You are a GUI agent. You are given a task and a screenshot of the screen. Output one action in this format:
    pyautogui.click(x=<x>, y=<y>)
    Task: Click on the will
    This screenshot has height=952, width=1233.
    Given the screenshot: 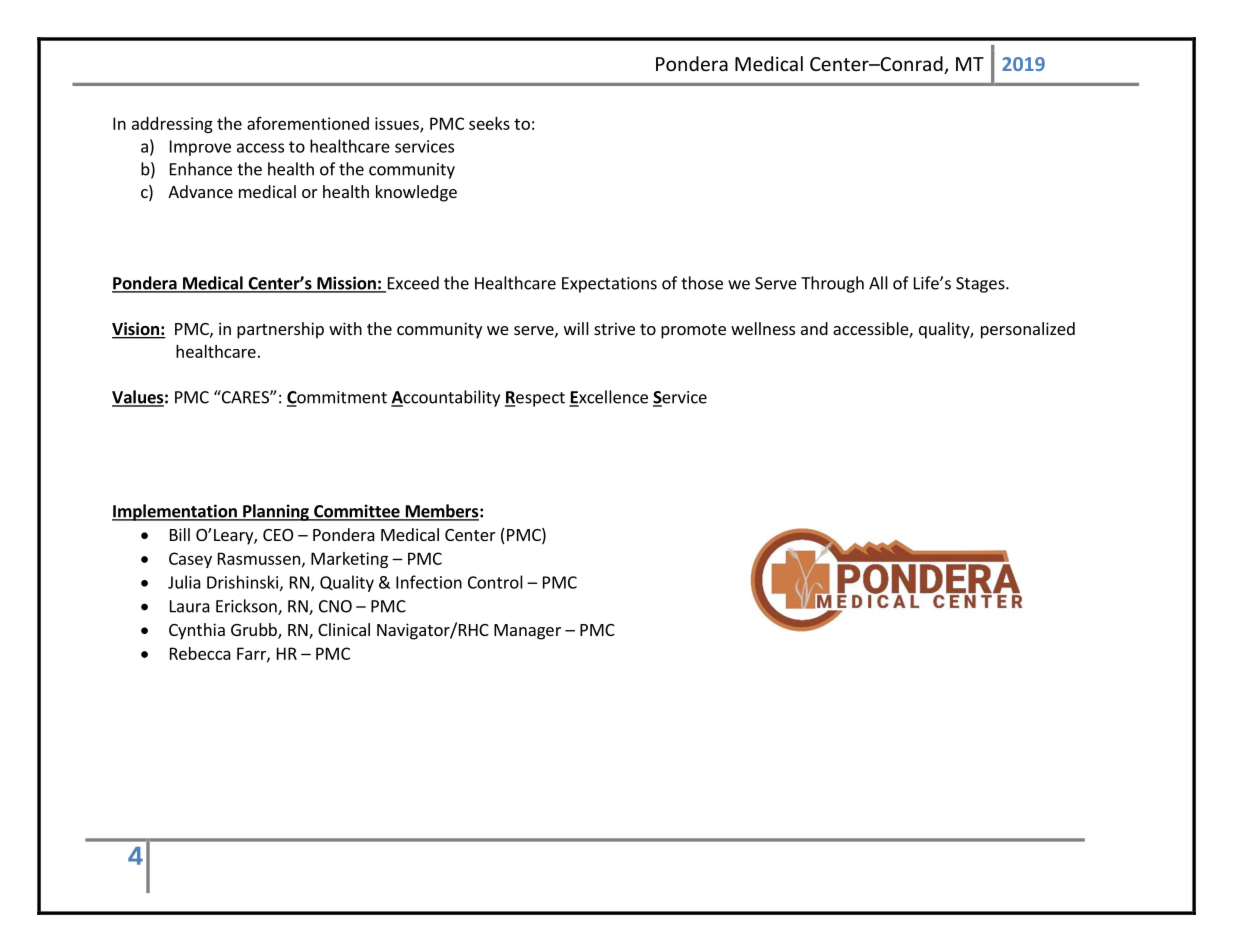 What is the action you would take?
    pyautogui.click(x=576, y=328)
